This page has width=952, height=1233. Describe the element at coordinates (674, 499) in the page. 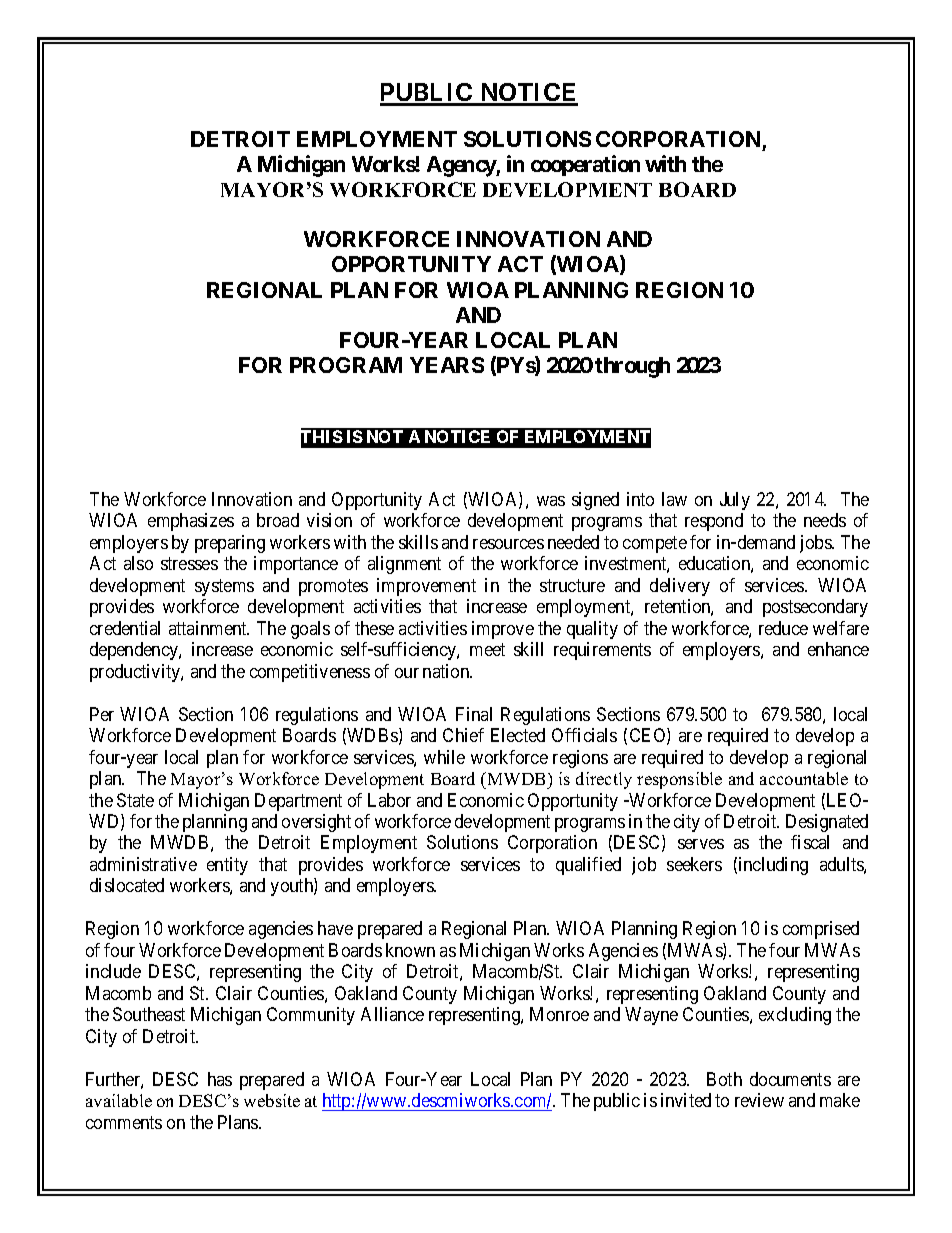

I see `law` at that location.
